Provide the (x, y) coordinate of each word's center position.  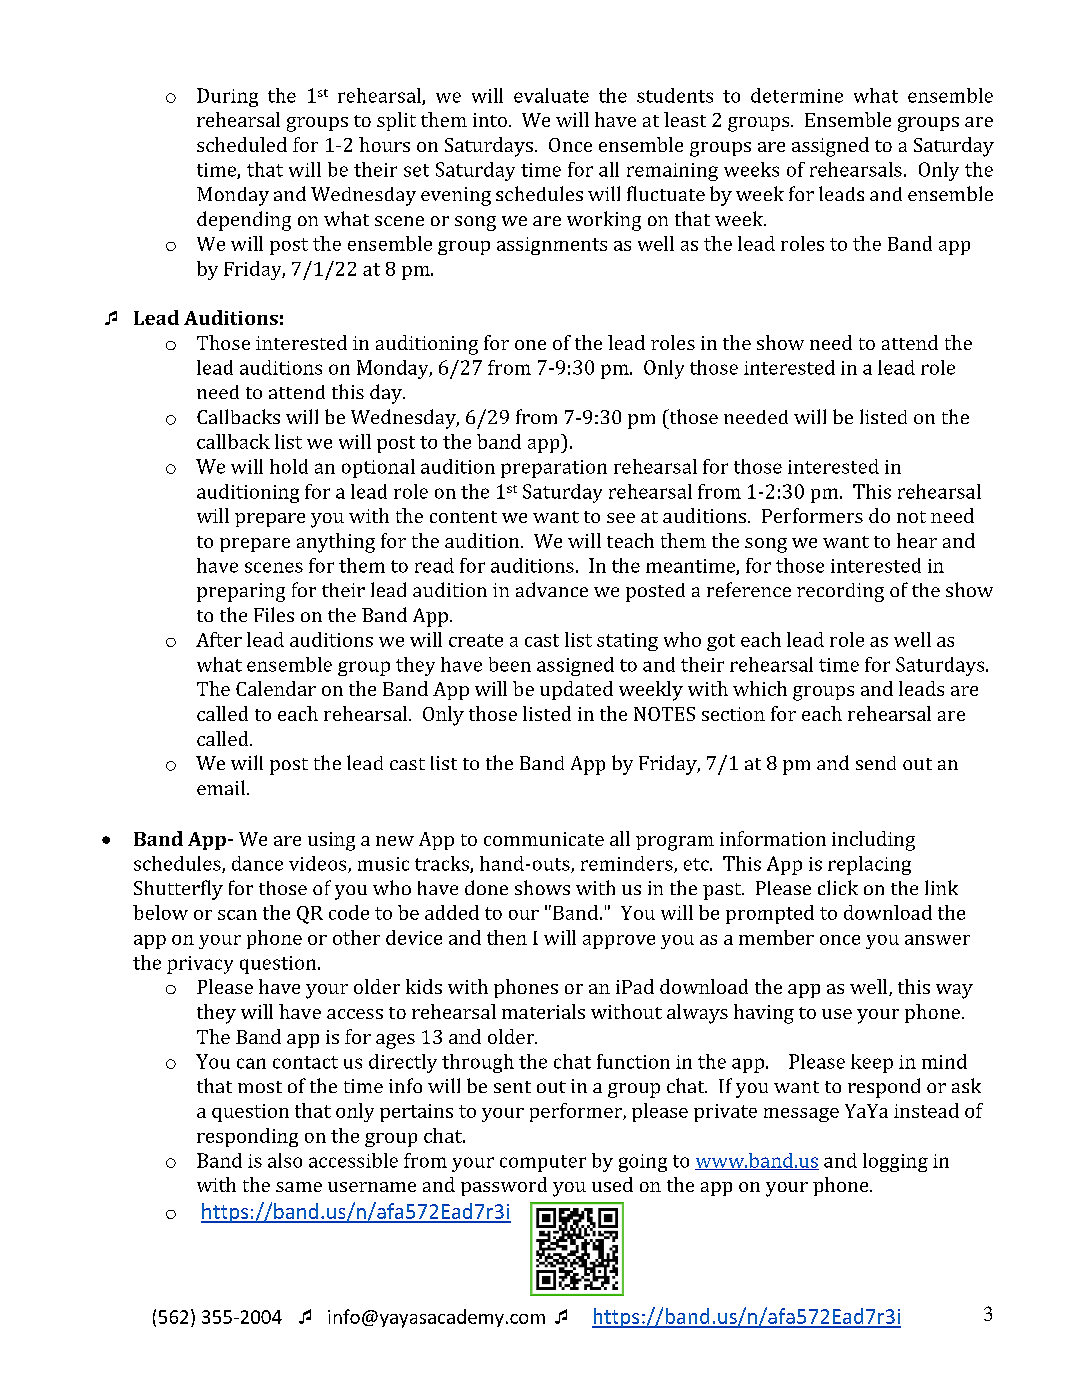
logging (895, 1162)
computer (543, 1163)
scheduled (242, 144)
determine (797, 95)
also (285, 1160)
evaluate (551, 95)
